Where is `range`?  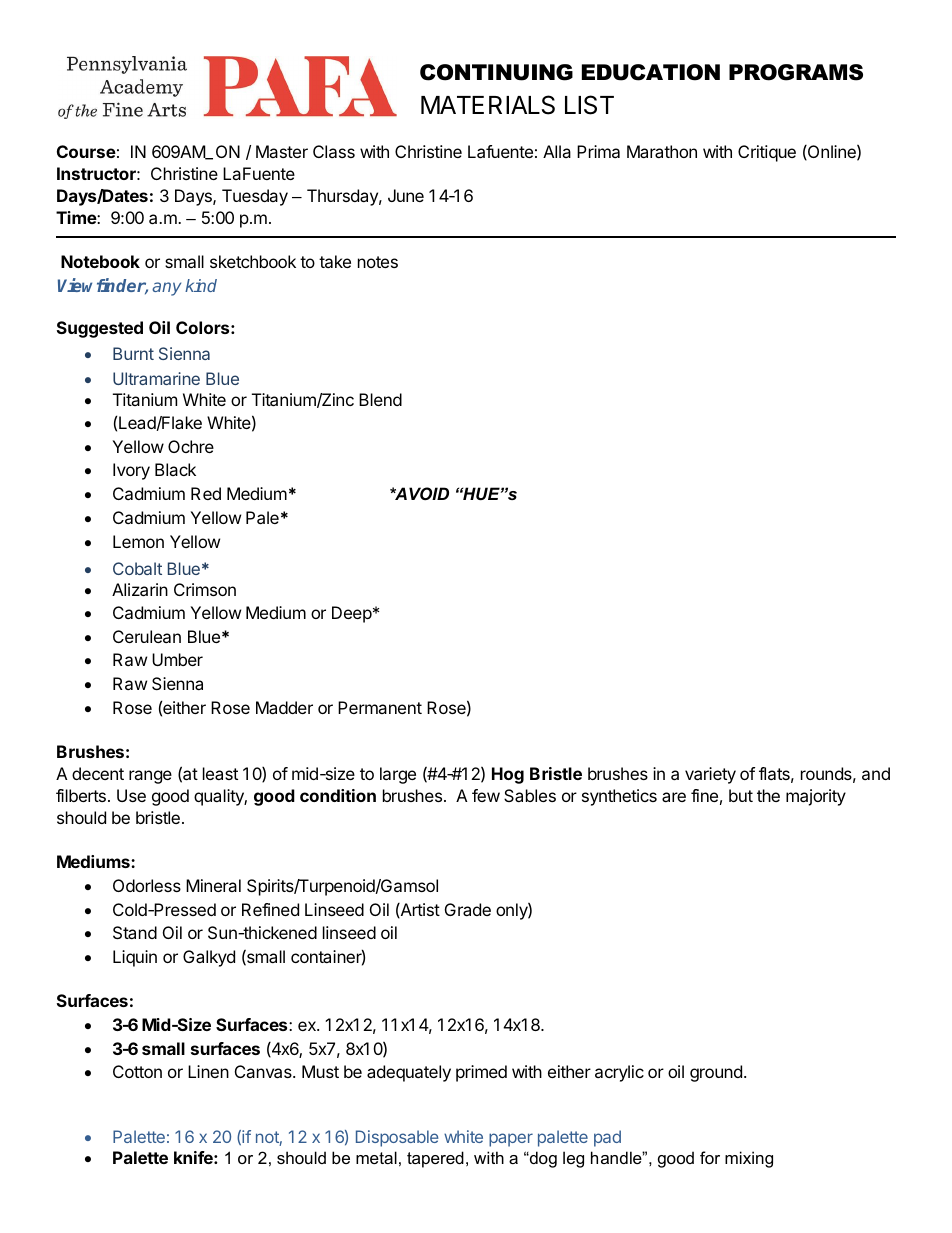
range is located at coordinates (150, 777).
